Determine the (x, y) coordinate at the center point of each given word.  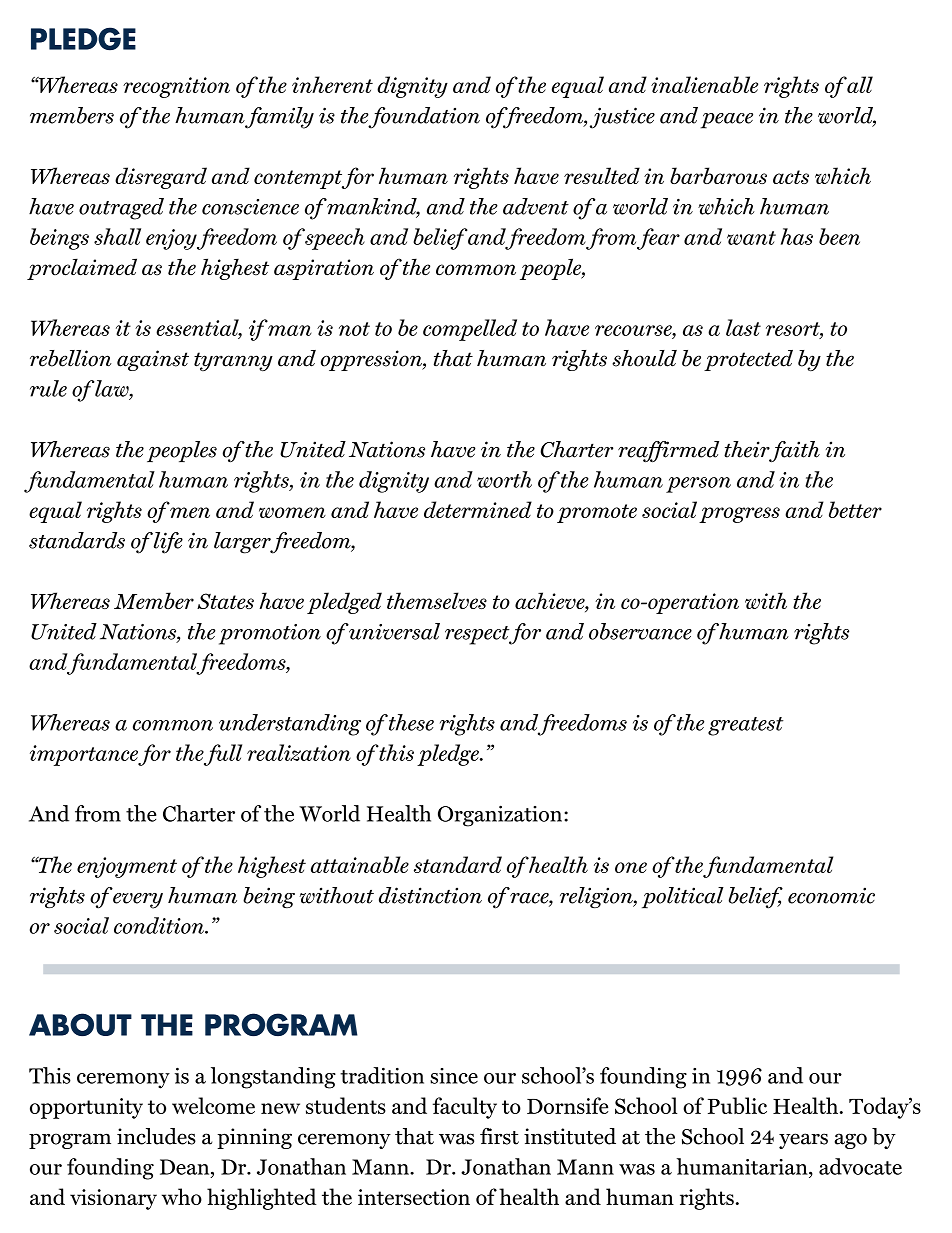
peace (727, 121)
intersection (414, 1197)
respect (478, 635)
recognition (176, 87)
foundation (424, 118)
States (225, 601)
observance (640, 631)
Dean (186, 1168)
